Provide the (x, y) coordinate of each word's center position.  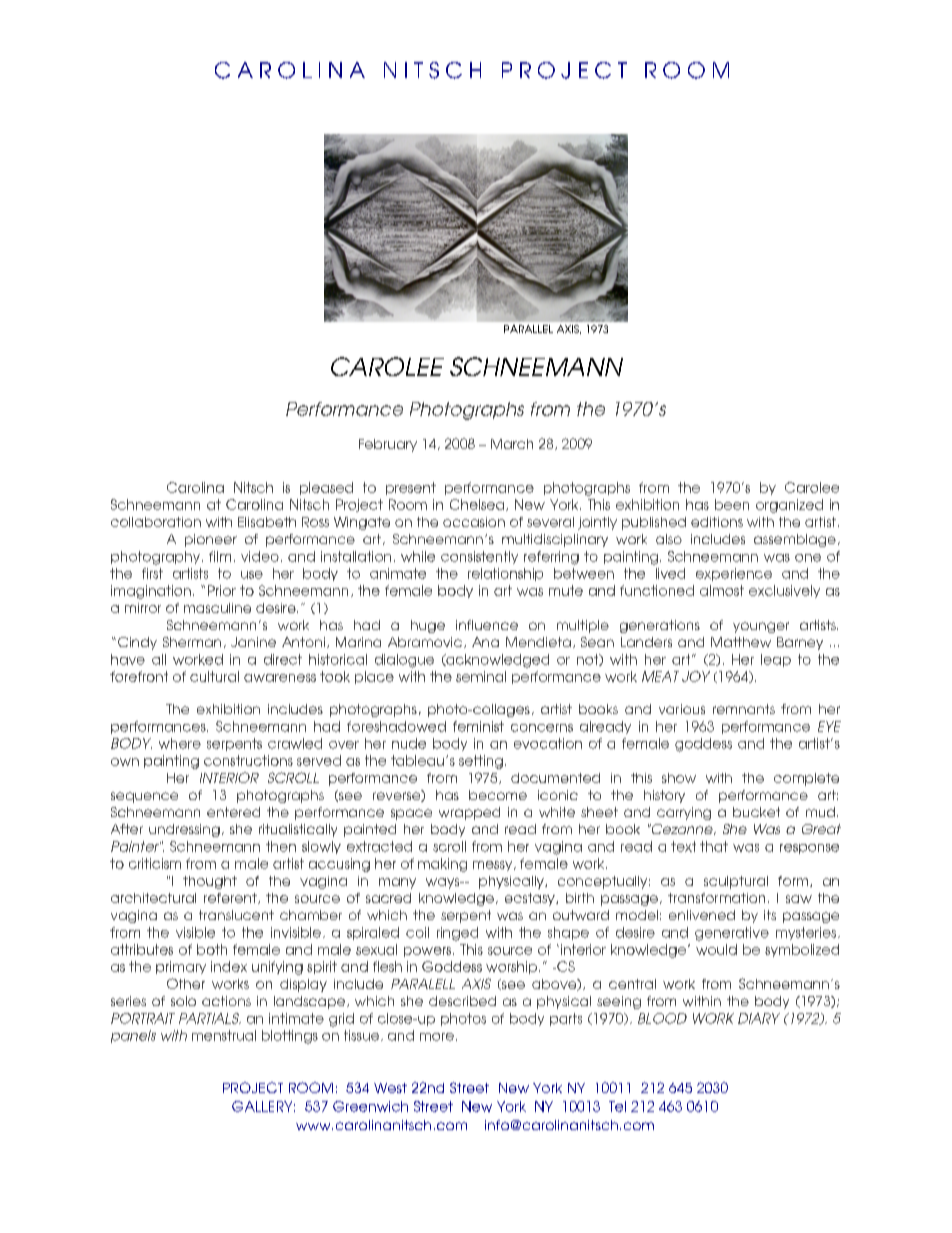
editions (717, 522)
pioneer (211, 540)
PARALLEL (528, 329)
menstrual (224, 1035)
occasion (474, 522)
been (732, 504)
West (390, 1088)
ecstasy (531, 899)
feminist (478, 726)
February (388, 445)
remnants (744, 709)
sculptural (736, 882)
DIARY (759, 1018)
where (180, 743)
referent (231, 898)
